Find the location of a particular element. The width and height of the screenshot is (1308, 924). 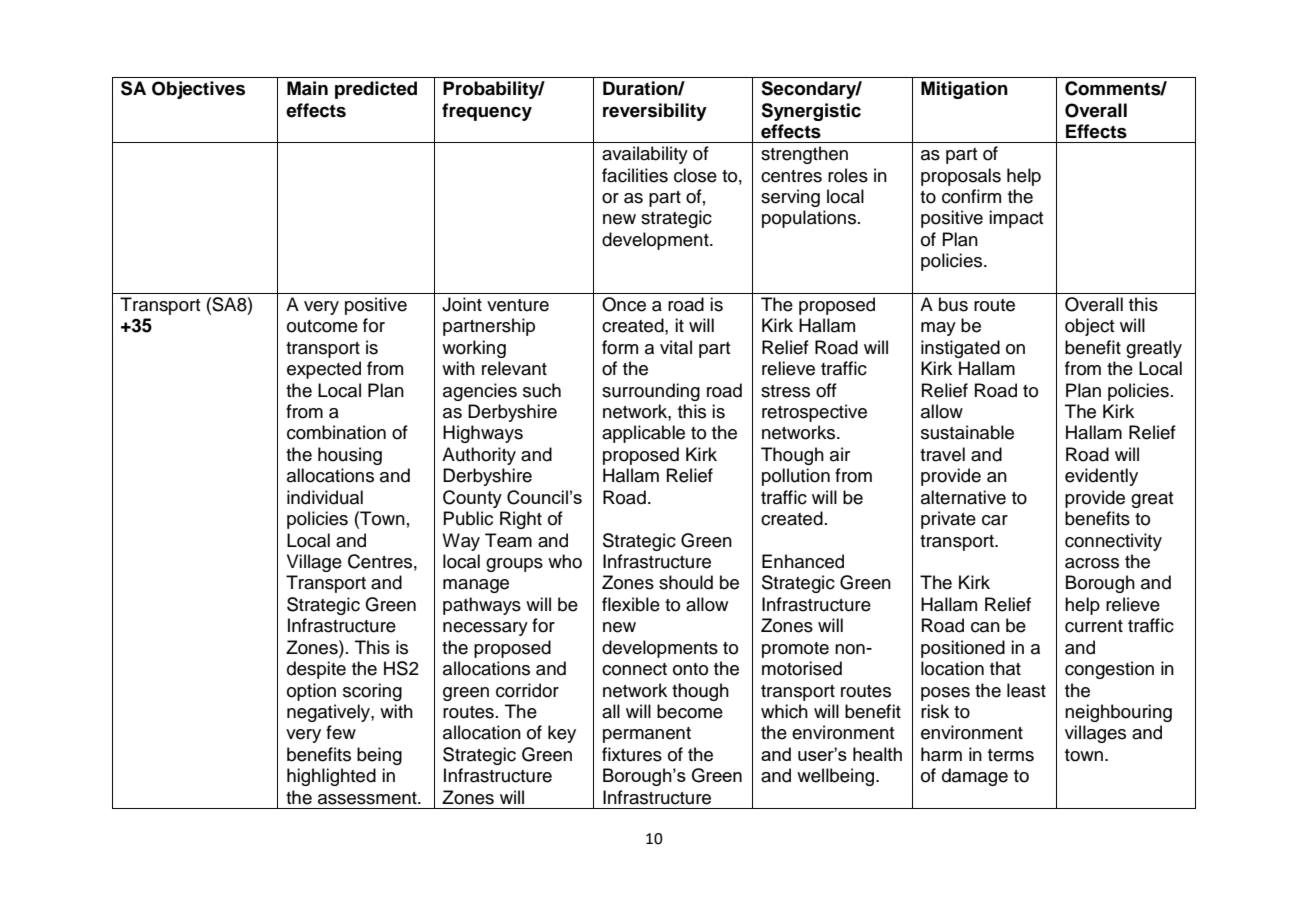

reversibility is located at coordinates (655, 112).
